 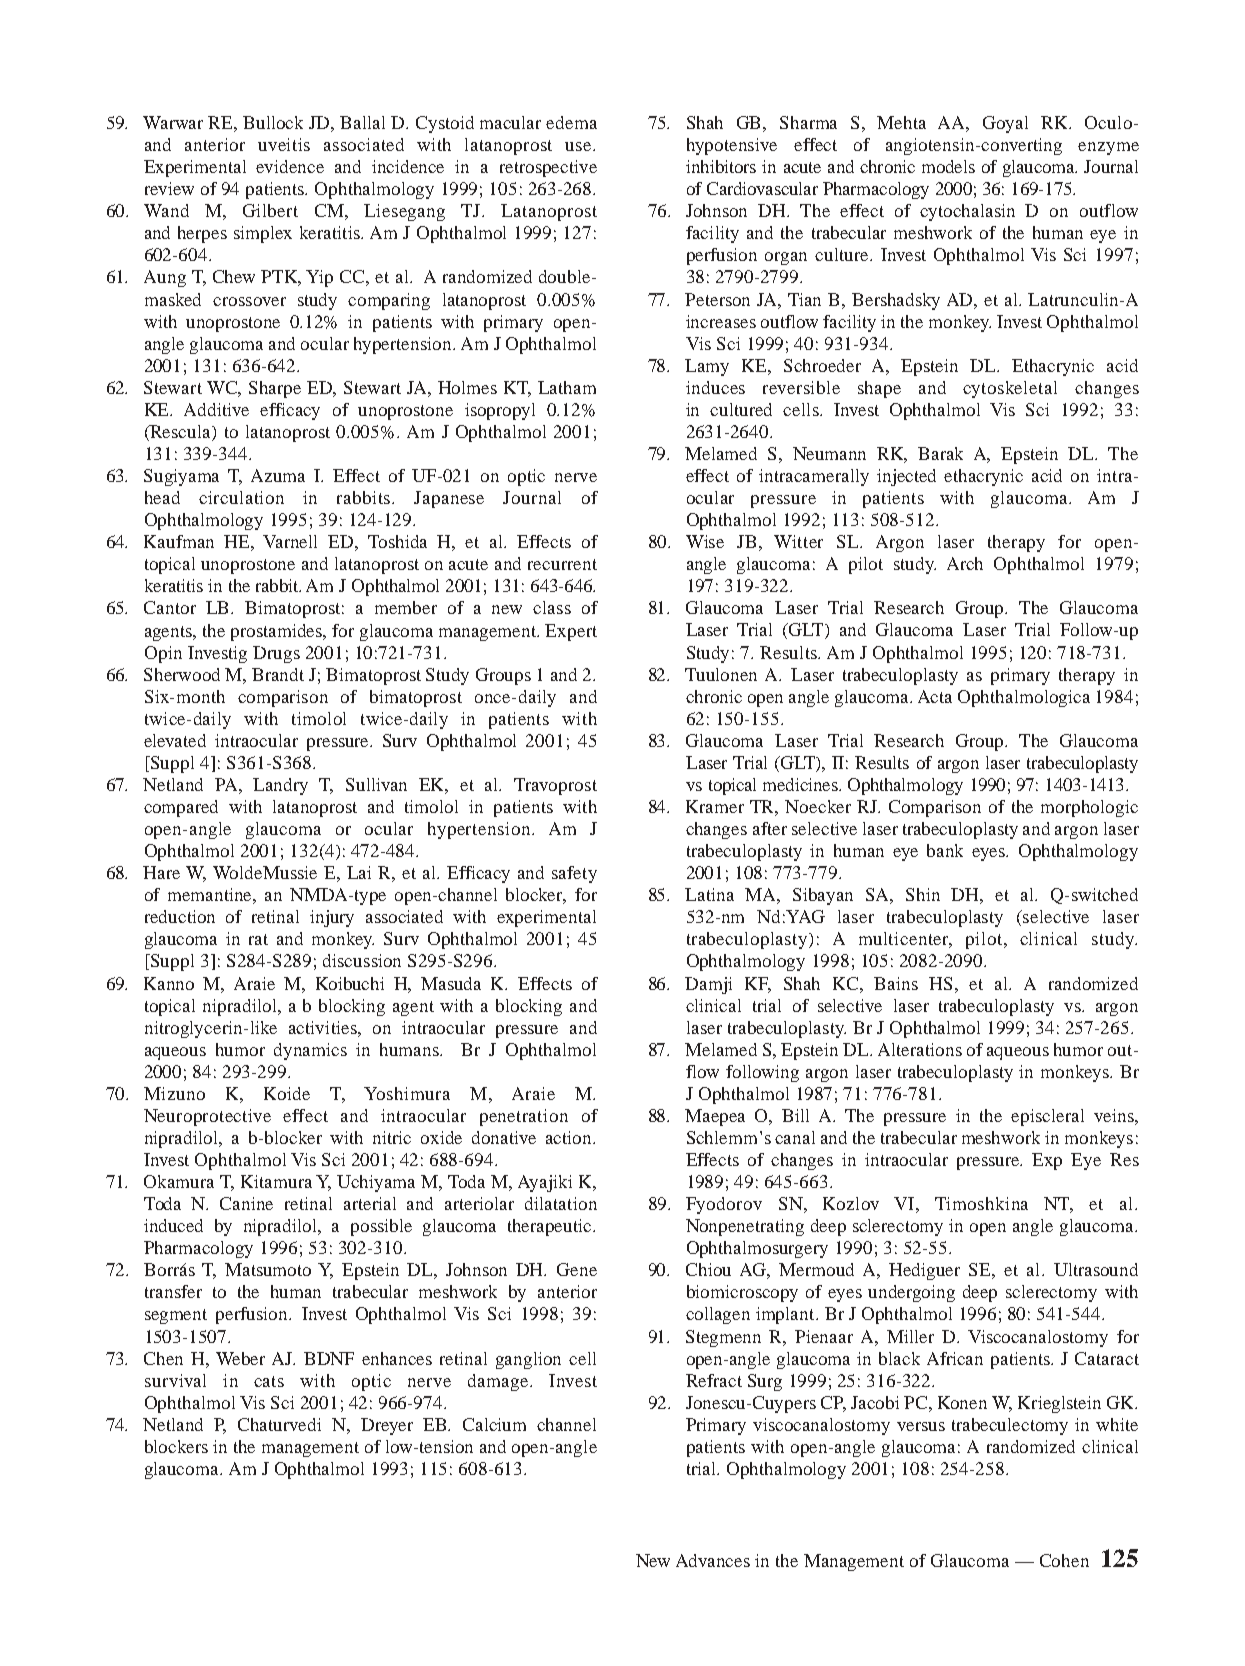 I want to click on use, so click(x=579, y=146).
